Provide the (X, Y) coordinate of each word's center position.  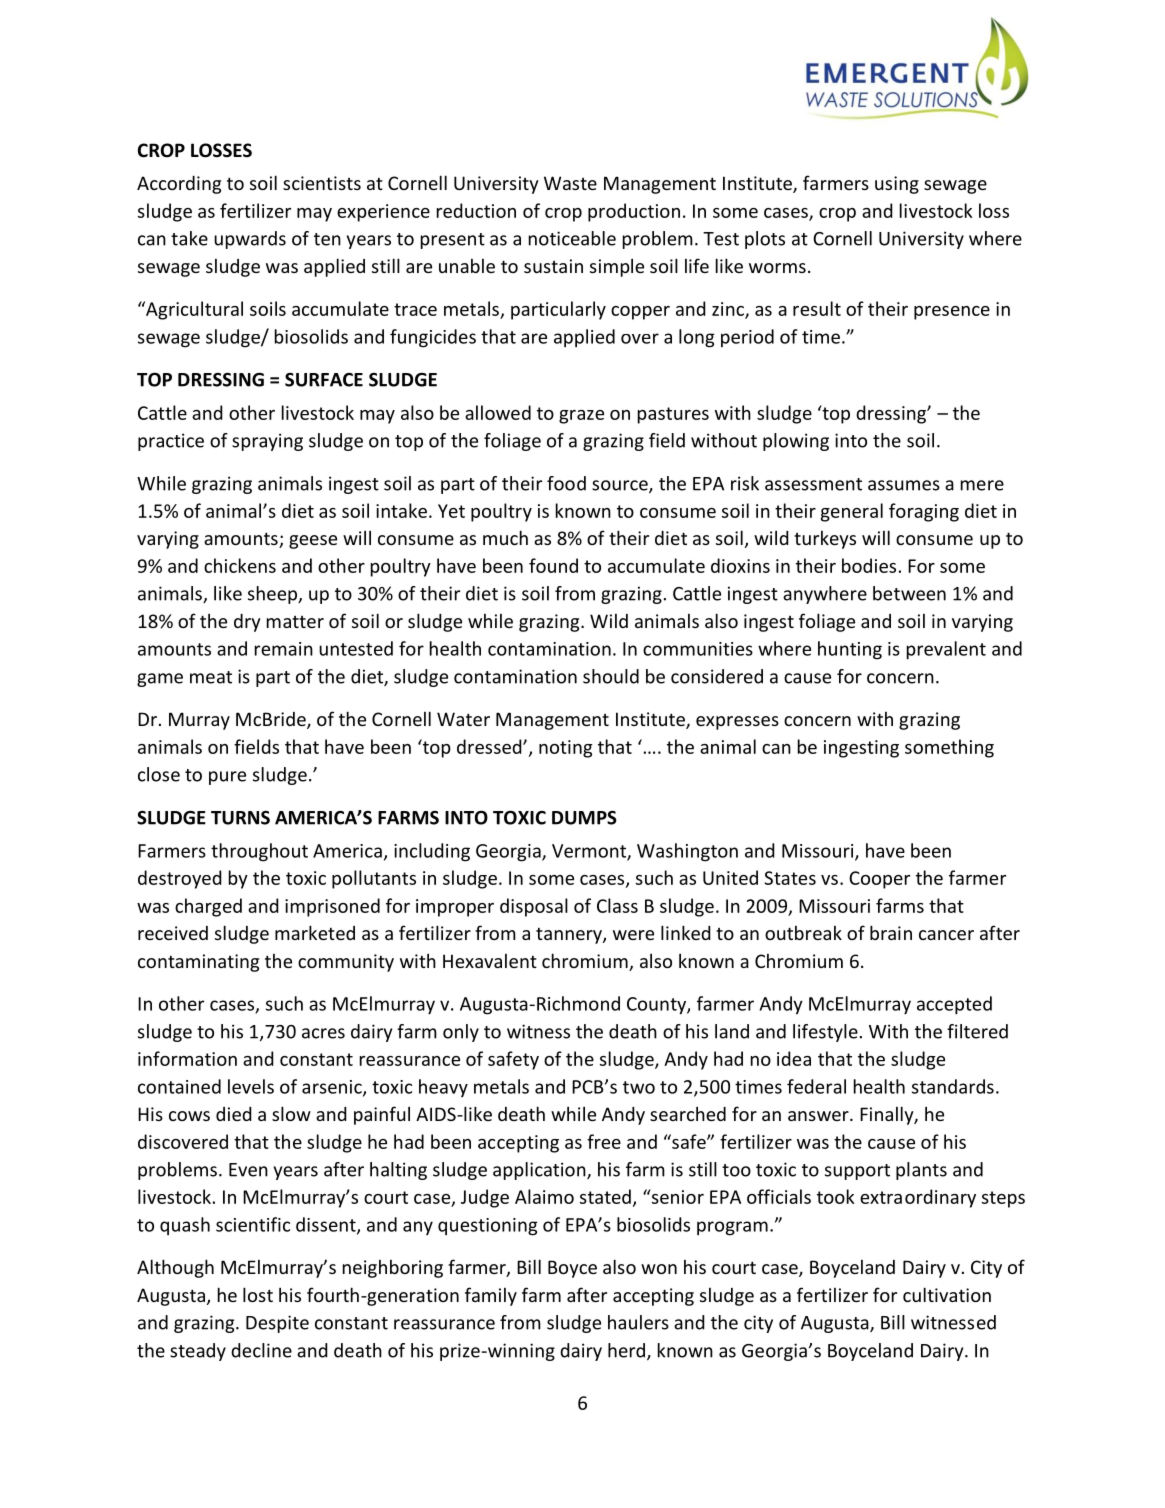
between (909, 593)
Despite (277, 1324)
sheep (273, 595)
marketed (315, 932)
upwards (250, 240)
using (897, 185)
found (553, 565)
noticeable (572, 238)
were (633, 935)
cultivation (947, 1294)
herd (626, 1350)
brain (891, 932)
